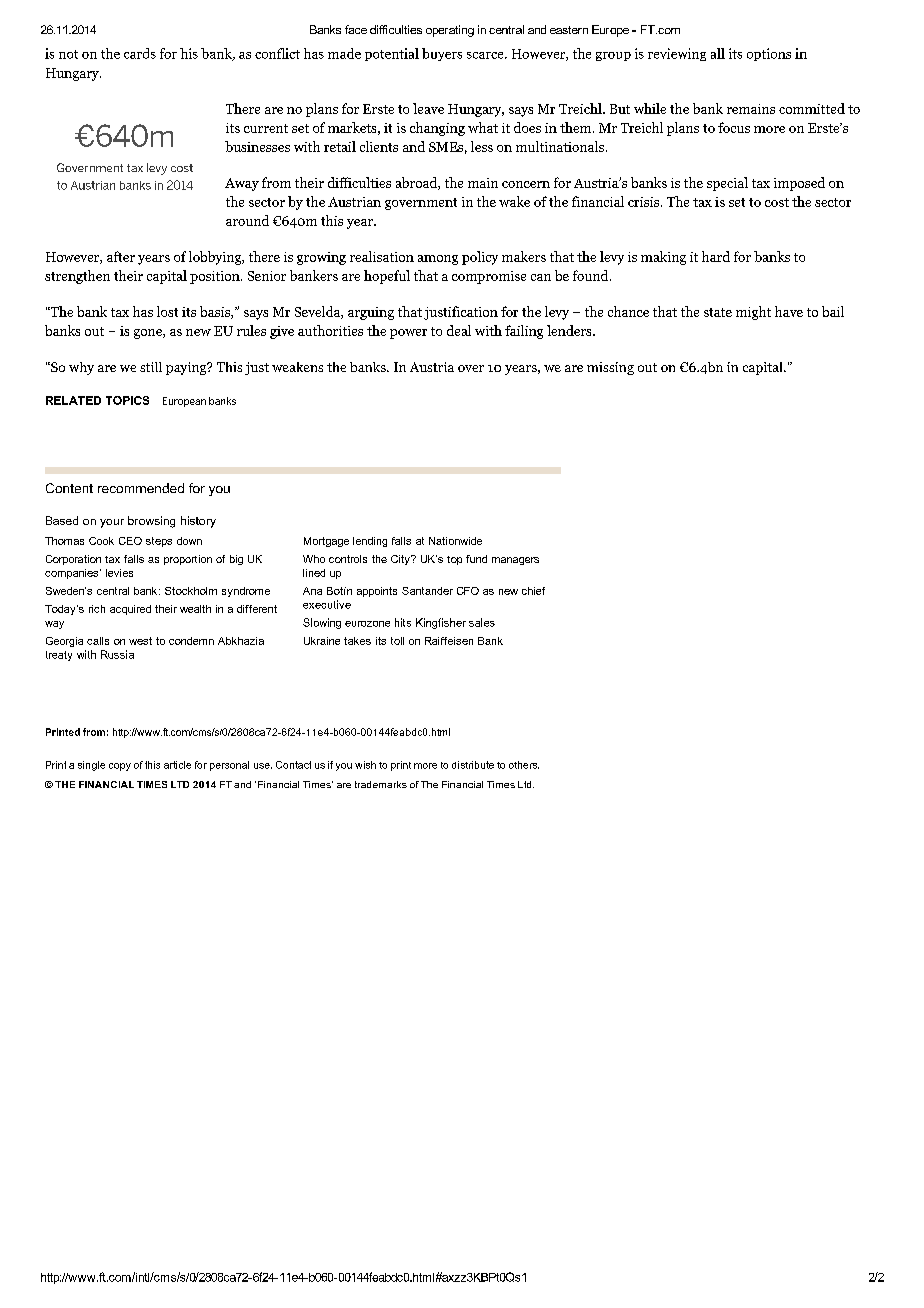 This screenshot has width=924, height=1308. I want to click on power, so click(408, 334).
